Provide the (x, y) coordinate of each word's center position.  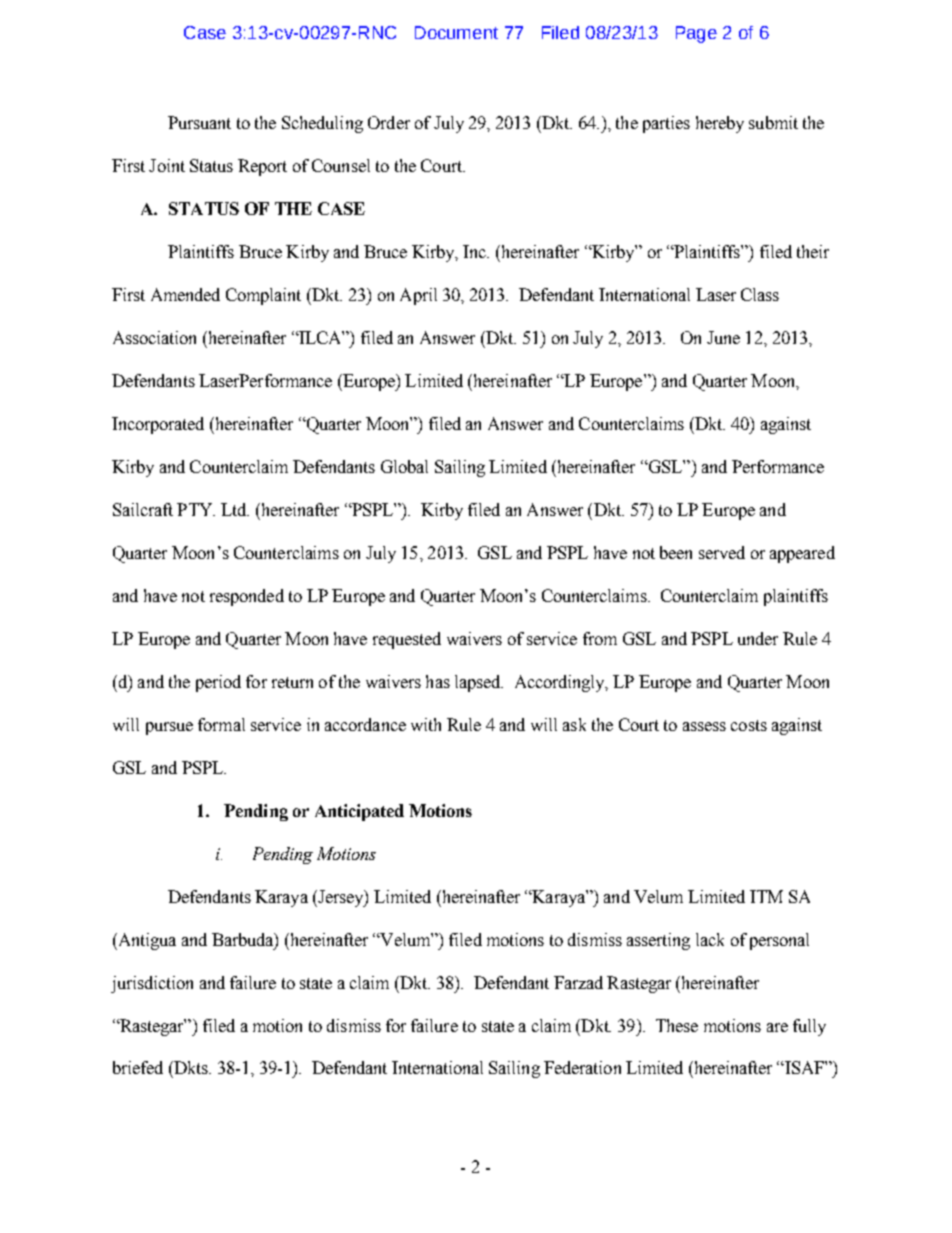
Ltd (235, 509)
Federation (582, 1067)
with (426, 724)
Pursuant (199, 122)
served (722, 552)
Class (760, 294)
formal (221, 724)
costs (749, 725)
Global (404, 466)
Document (456, 32)
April (418, 296)
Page (696, 34)
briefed (138, 1067)
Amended (185, 294)
